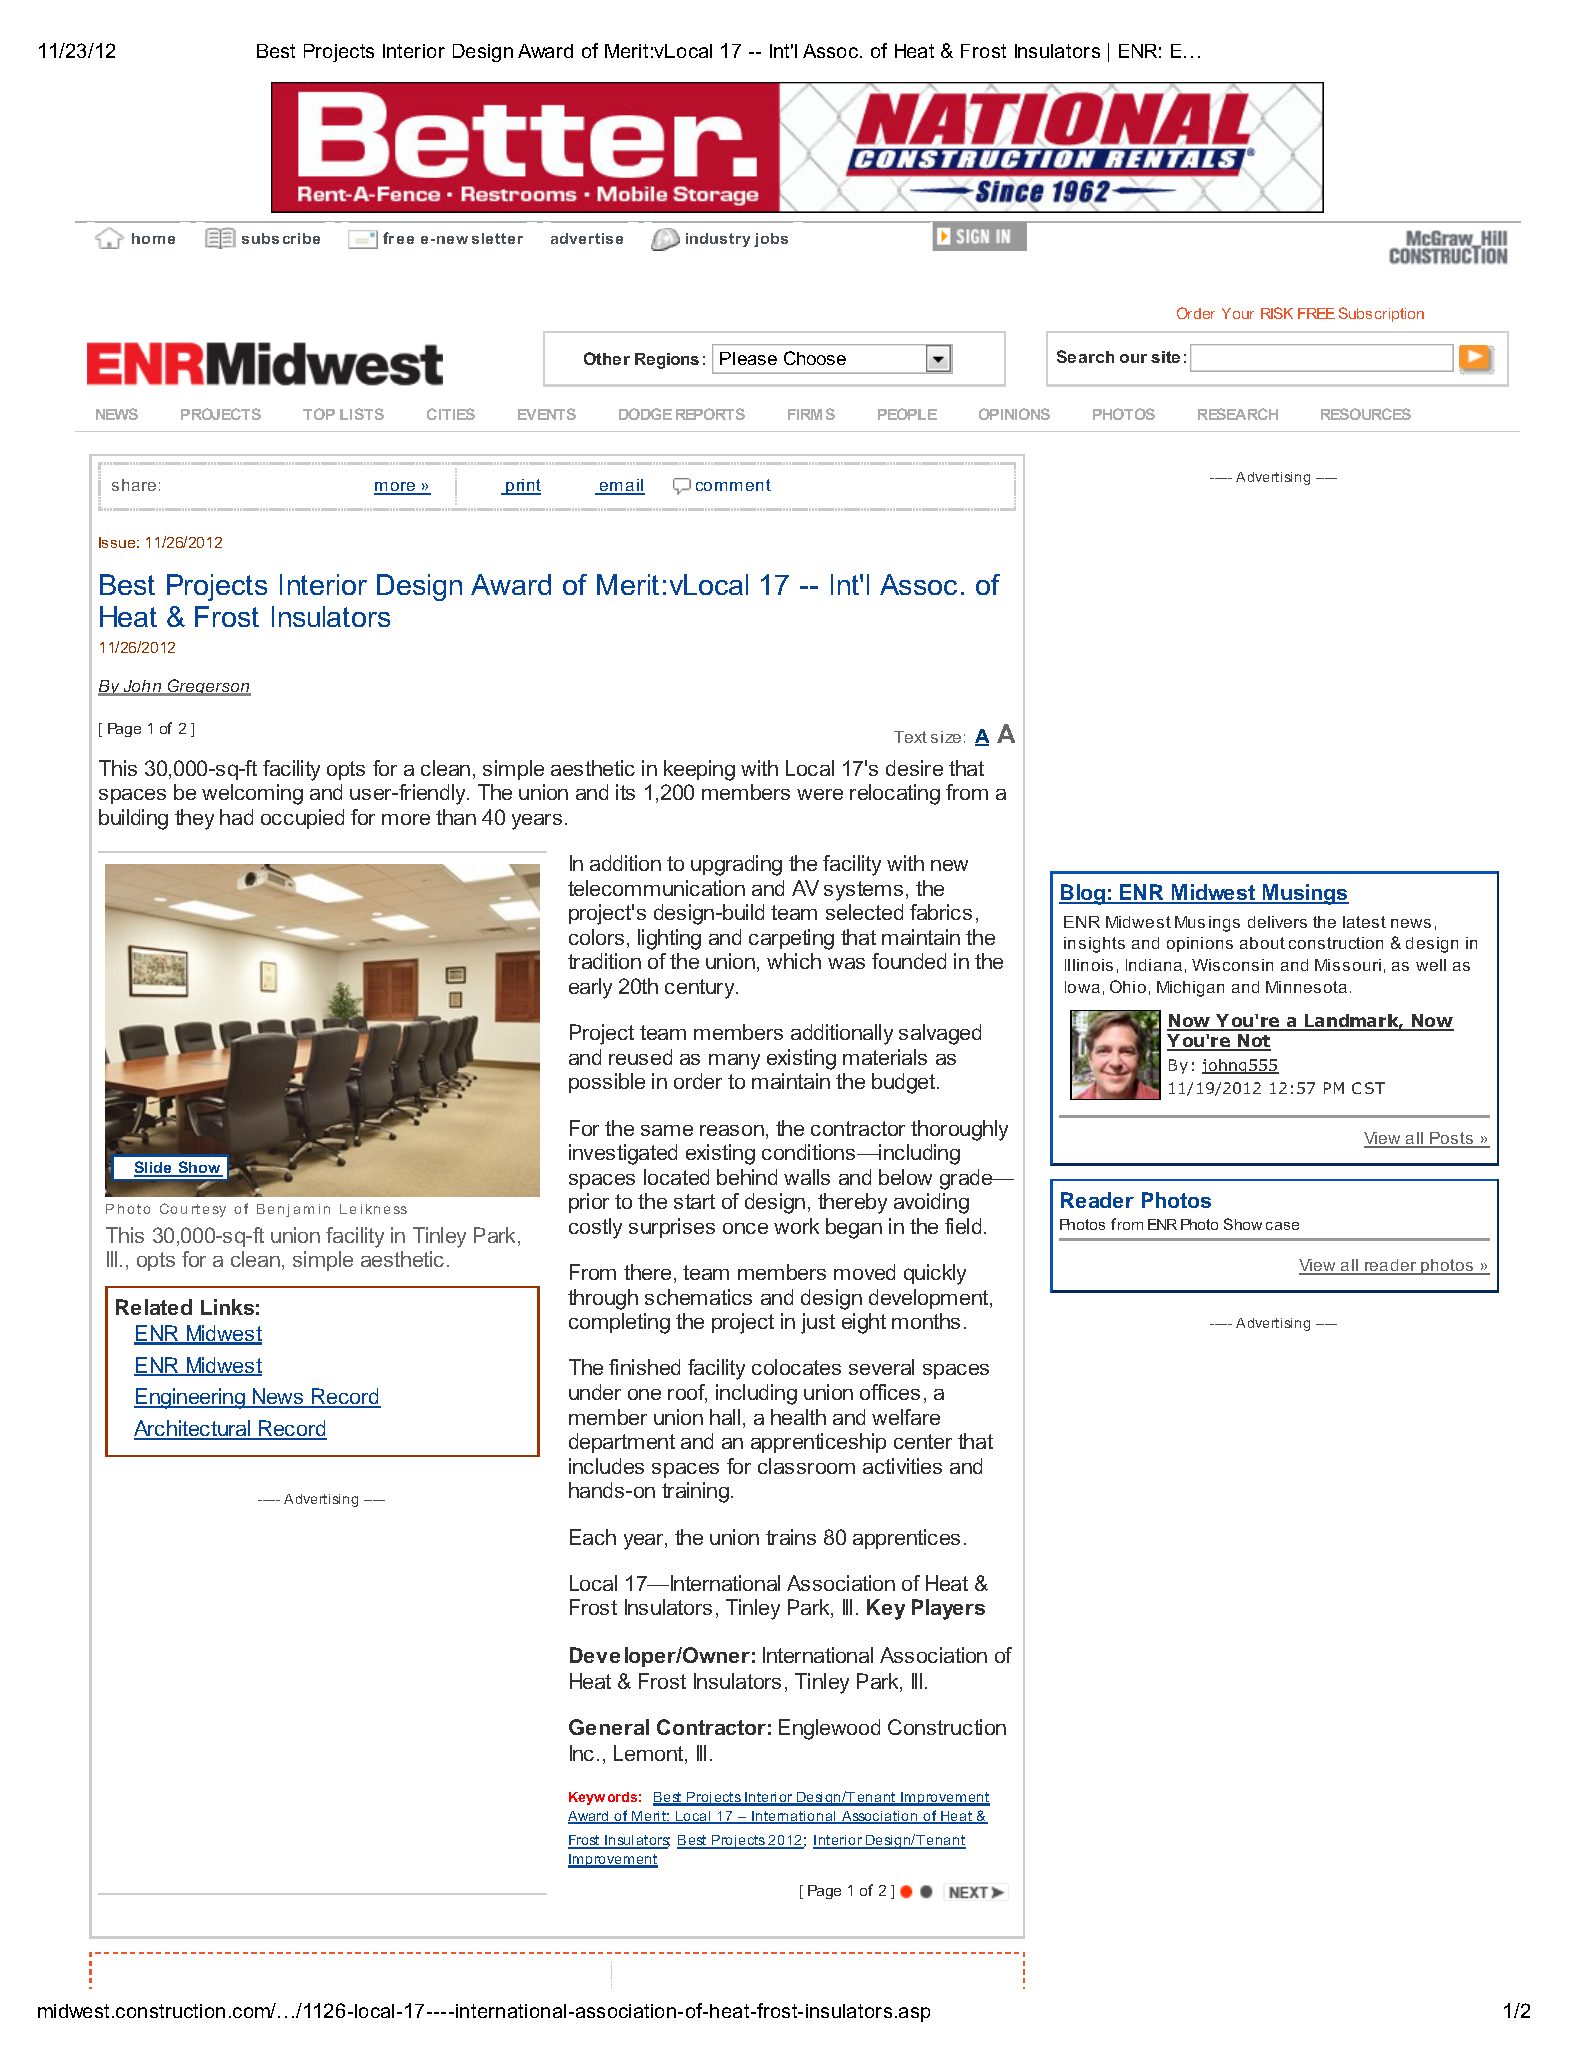 This screenshot has width=1593, height=2062. What do you see at coordinates (302, 819) in the screenshot?
I see `occupied` at bounding box center [302, 819].
